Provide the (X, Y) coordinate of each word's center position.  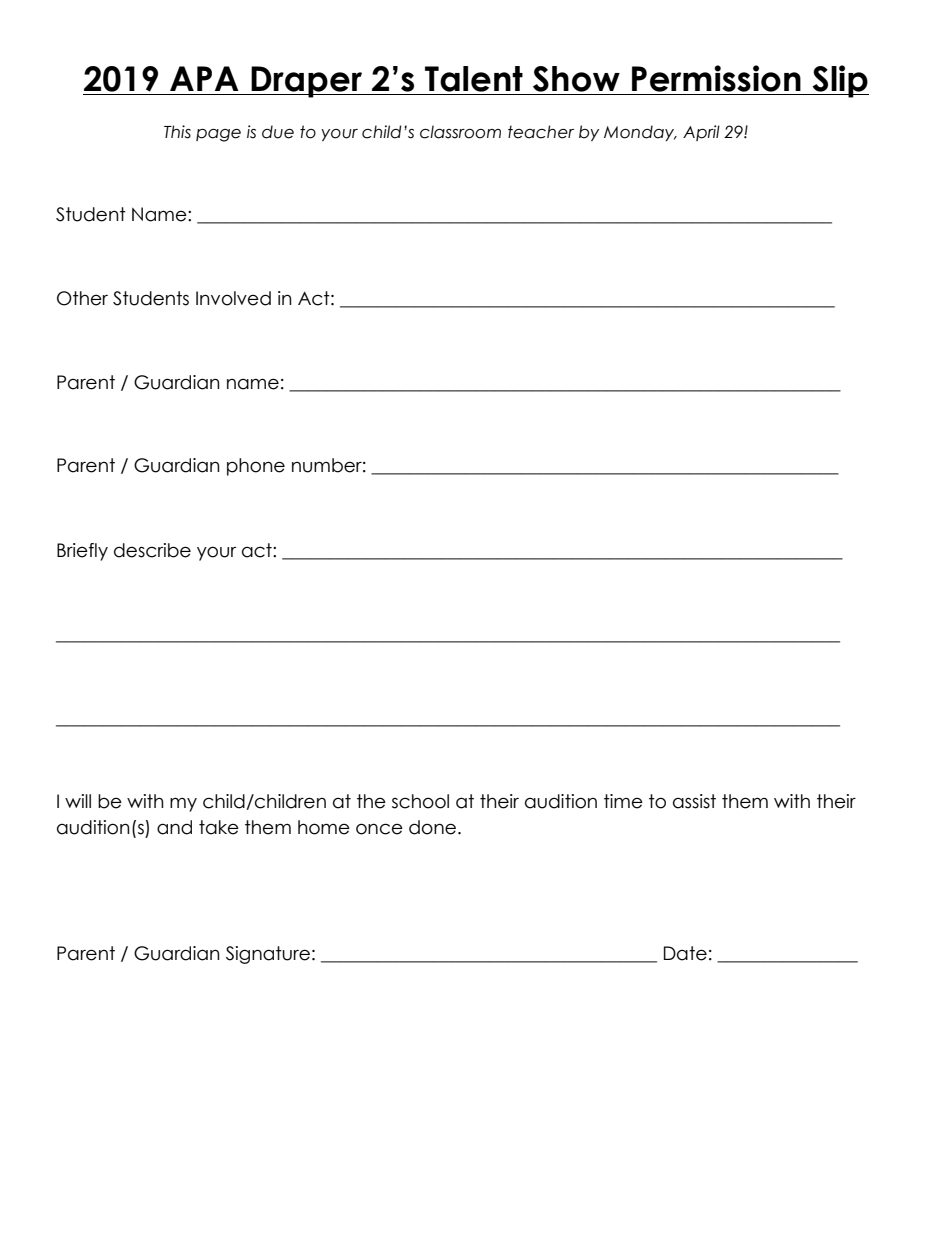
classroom (460, 132)
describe (152, 550)
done (432, 827)
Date (685, 953)
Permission (716, 78)
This (177, 132)
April (701, 133)
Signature (268, 955)
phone (256, 467)
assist (694, 801)
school (420, 801)
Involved (233, 298)
